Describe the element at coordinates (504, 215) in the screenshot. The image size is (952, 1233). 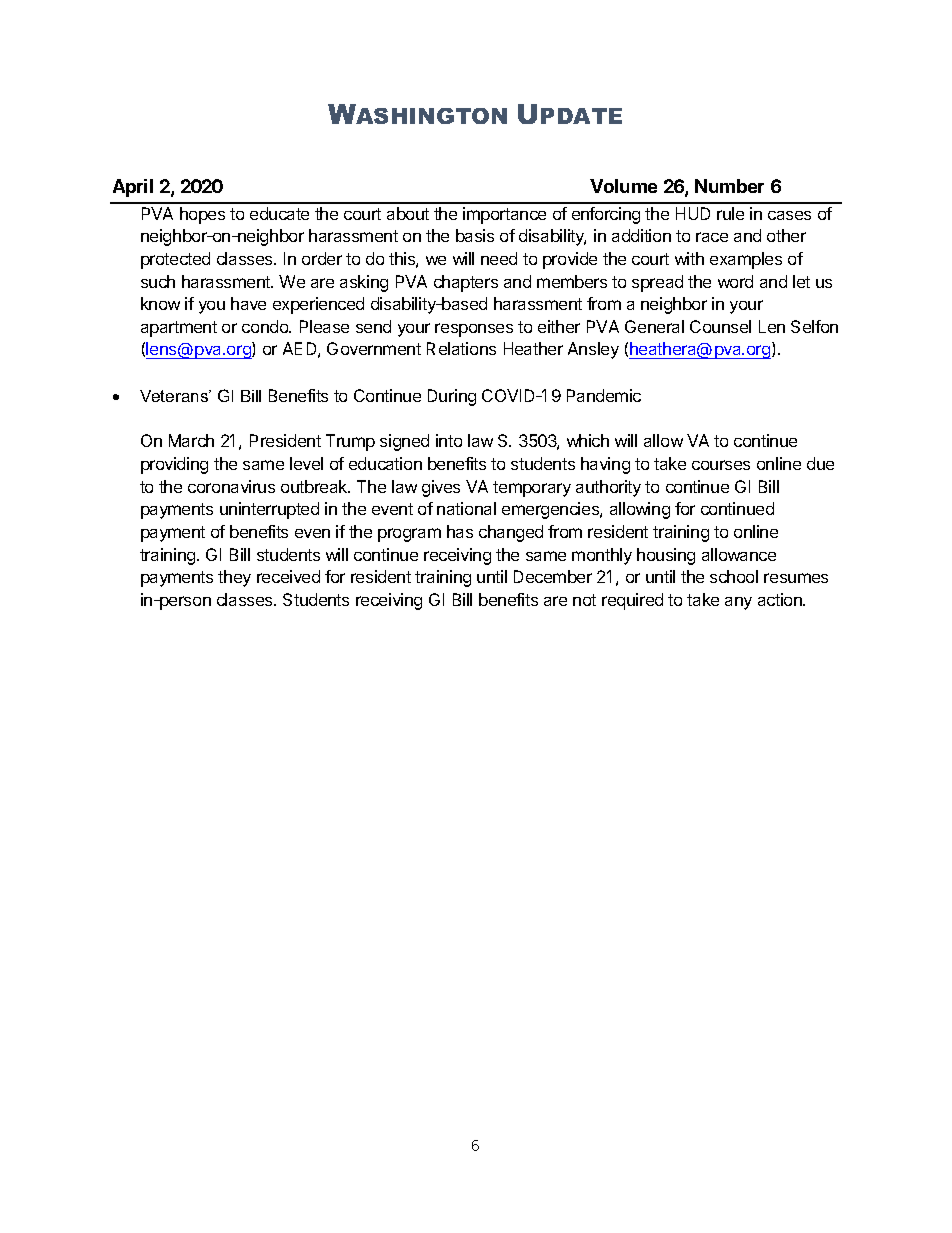
I see `importance` at that location.
